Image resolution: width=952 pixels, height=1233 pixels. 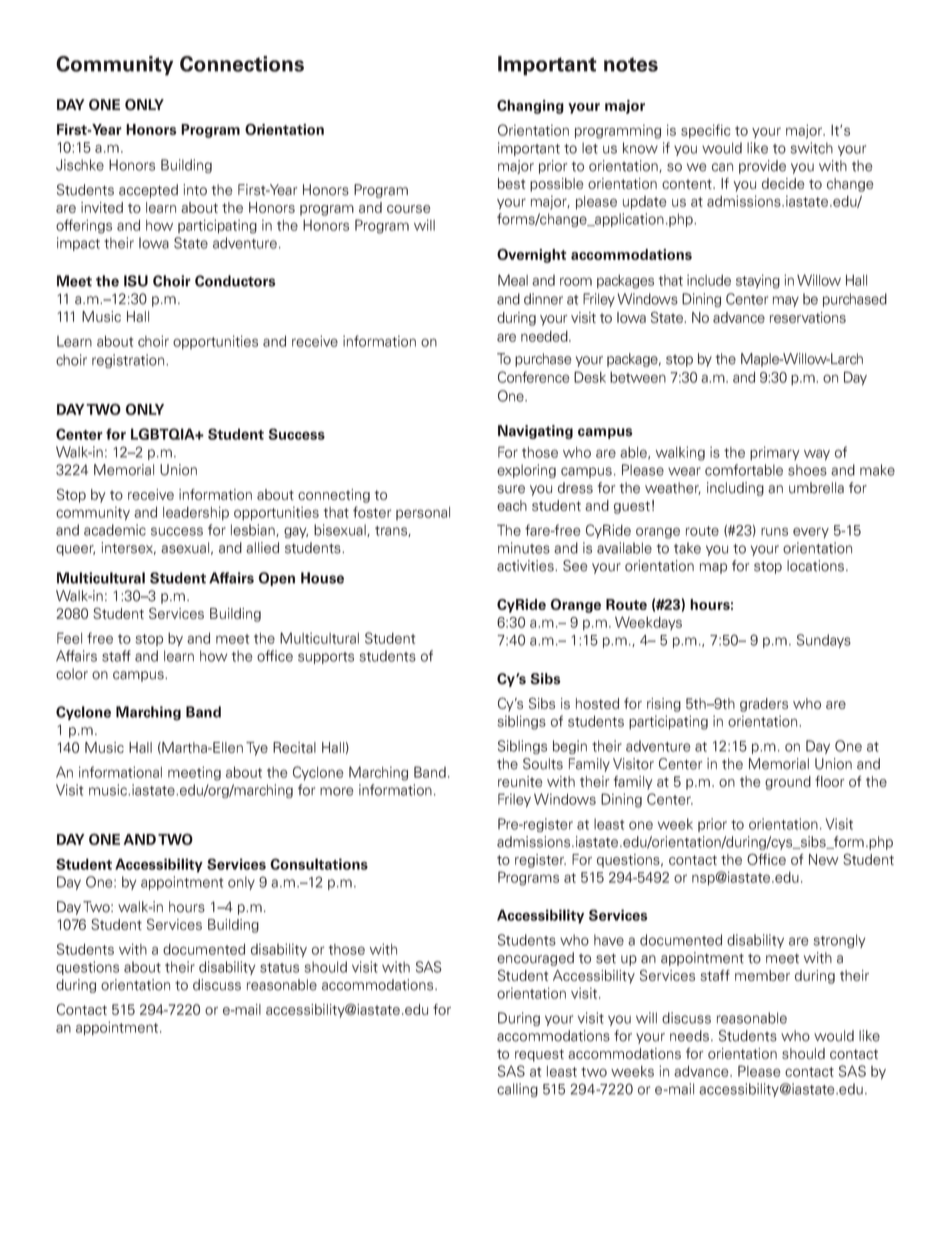 I want to click on needs, so click(x=689, y=1036).
